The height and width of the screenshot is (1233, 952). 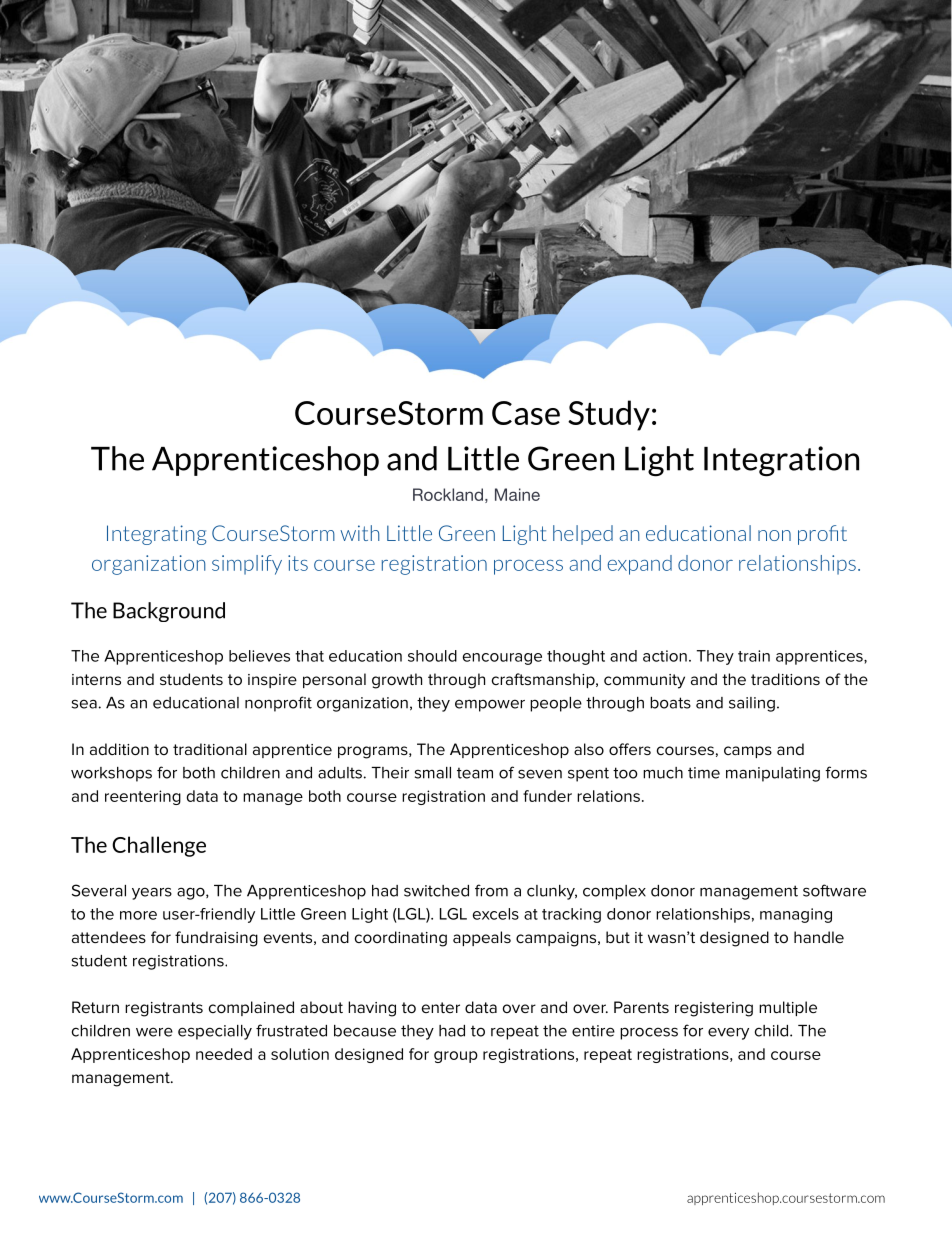 What do you see at coordinates (210, 749) in the screenshot?
I see `traditional` at bounding box center [210, 749].
